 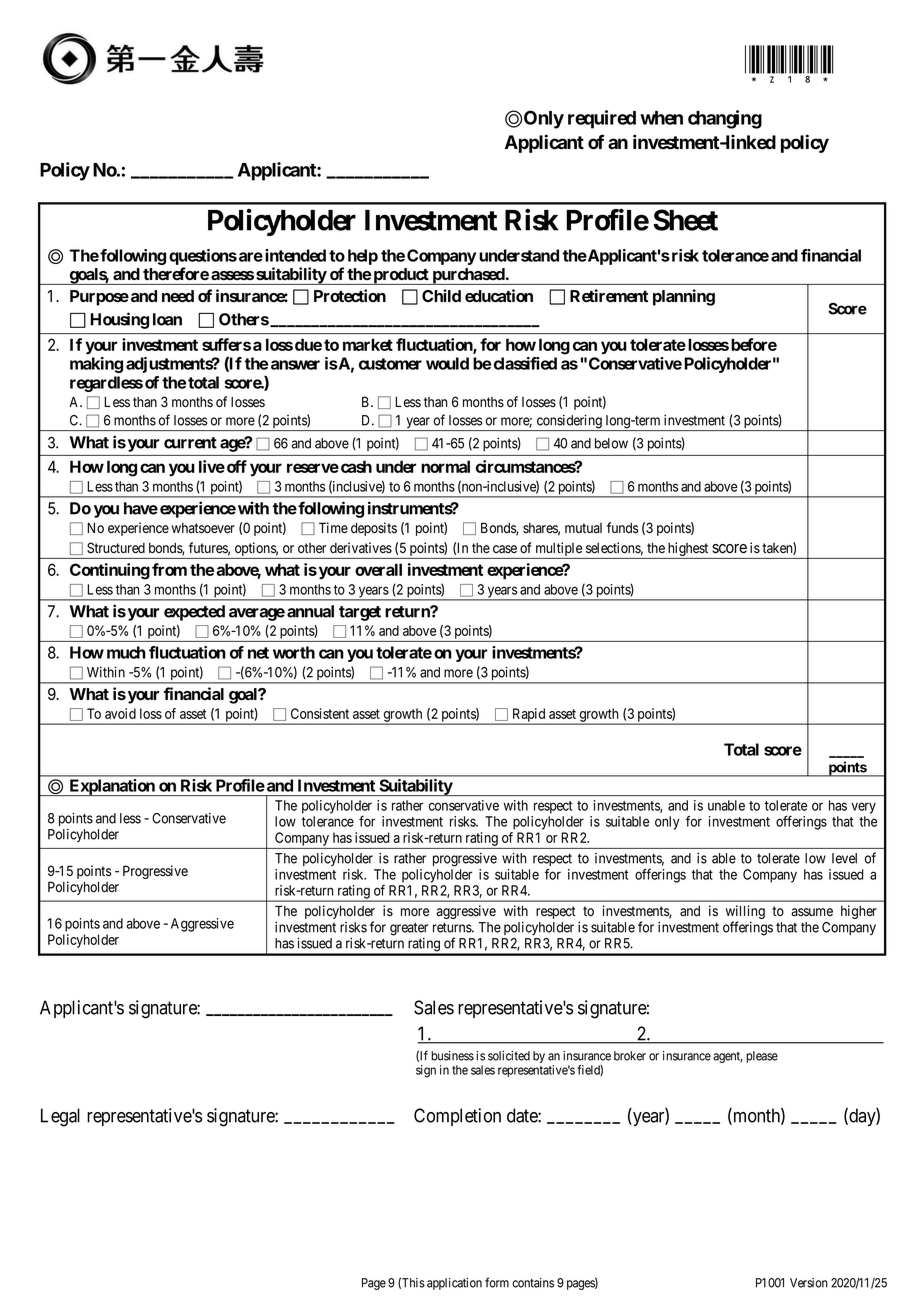 What do you see at coordinates (112, 787) in the screenshot?
I see `Explanation` at bounding box center [112, 787].
